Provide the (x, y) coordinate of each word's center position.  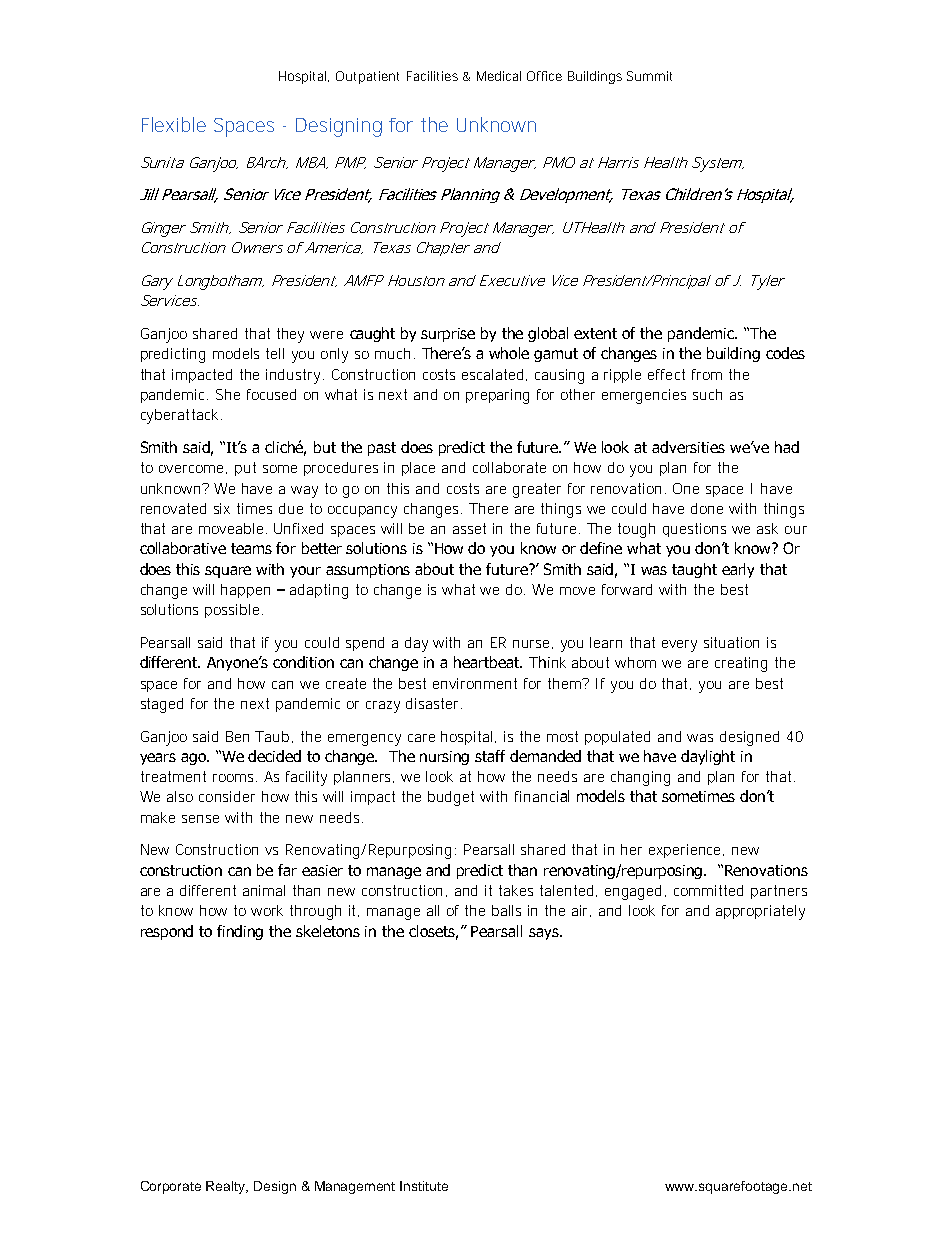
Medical (499, 76)
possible (232, 611)
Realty (227, 1187)
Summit (649, 76)
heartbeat (488, 662)
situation (731, 642)
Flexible (174, 124)
